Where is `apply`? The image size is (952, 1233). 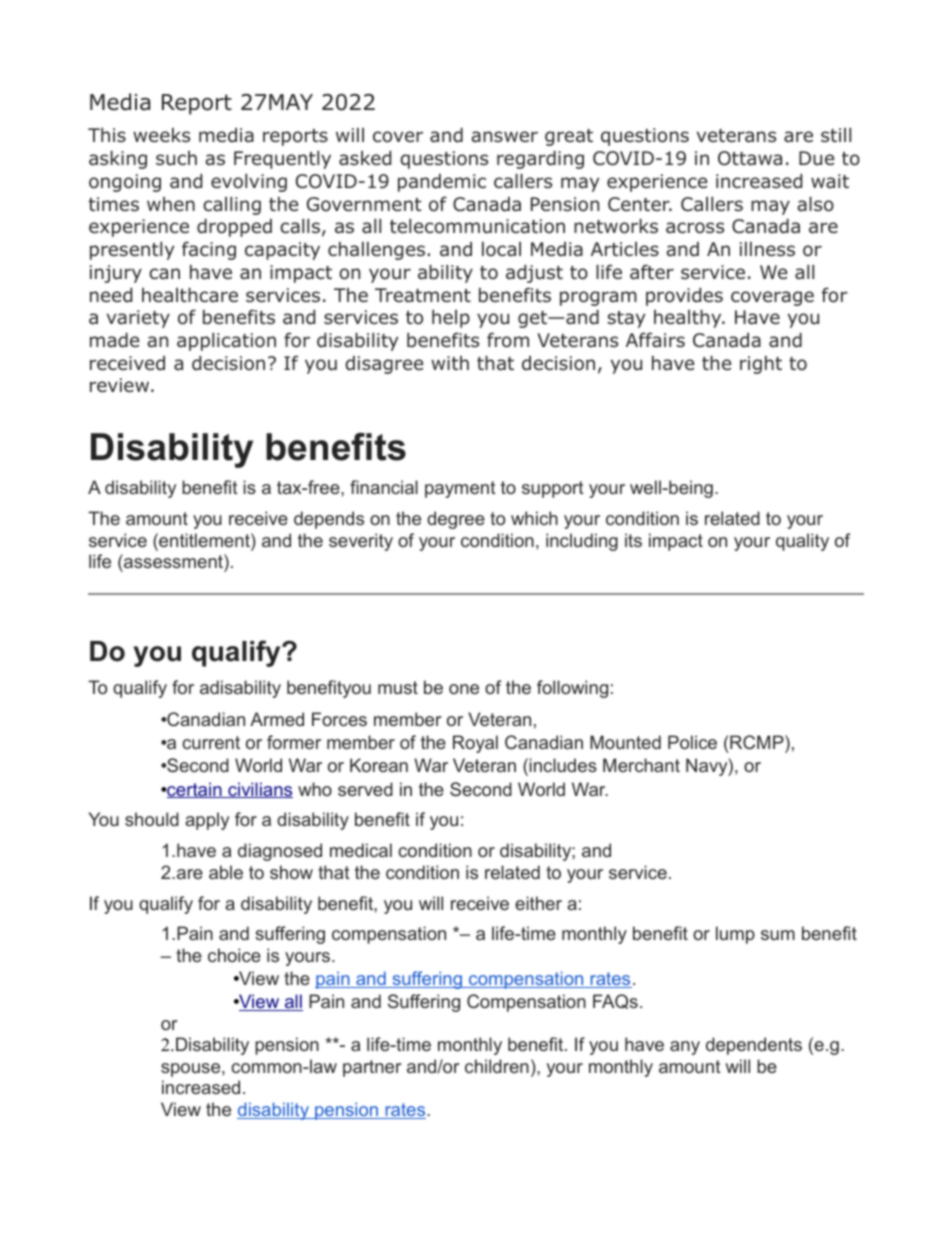
apply is located at coordinates (207, 821).
